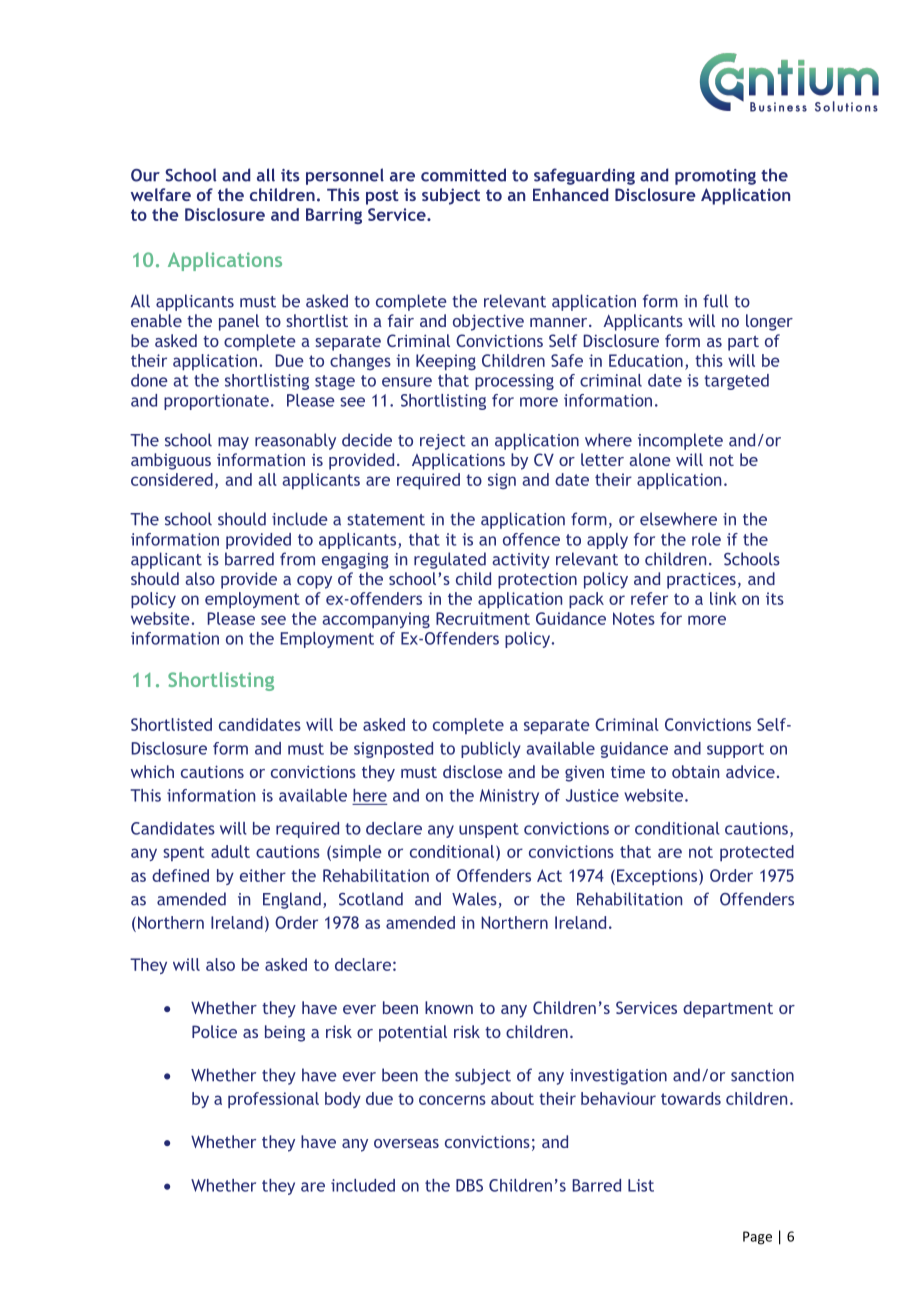 The height and width of the document is (1308, 924). What do you see at coordinates (469, 1185) in the document?
I see `DBS` at bounding box center [469, 1185].
